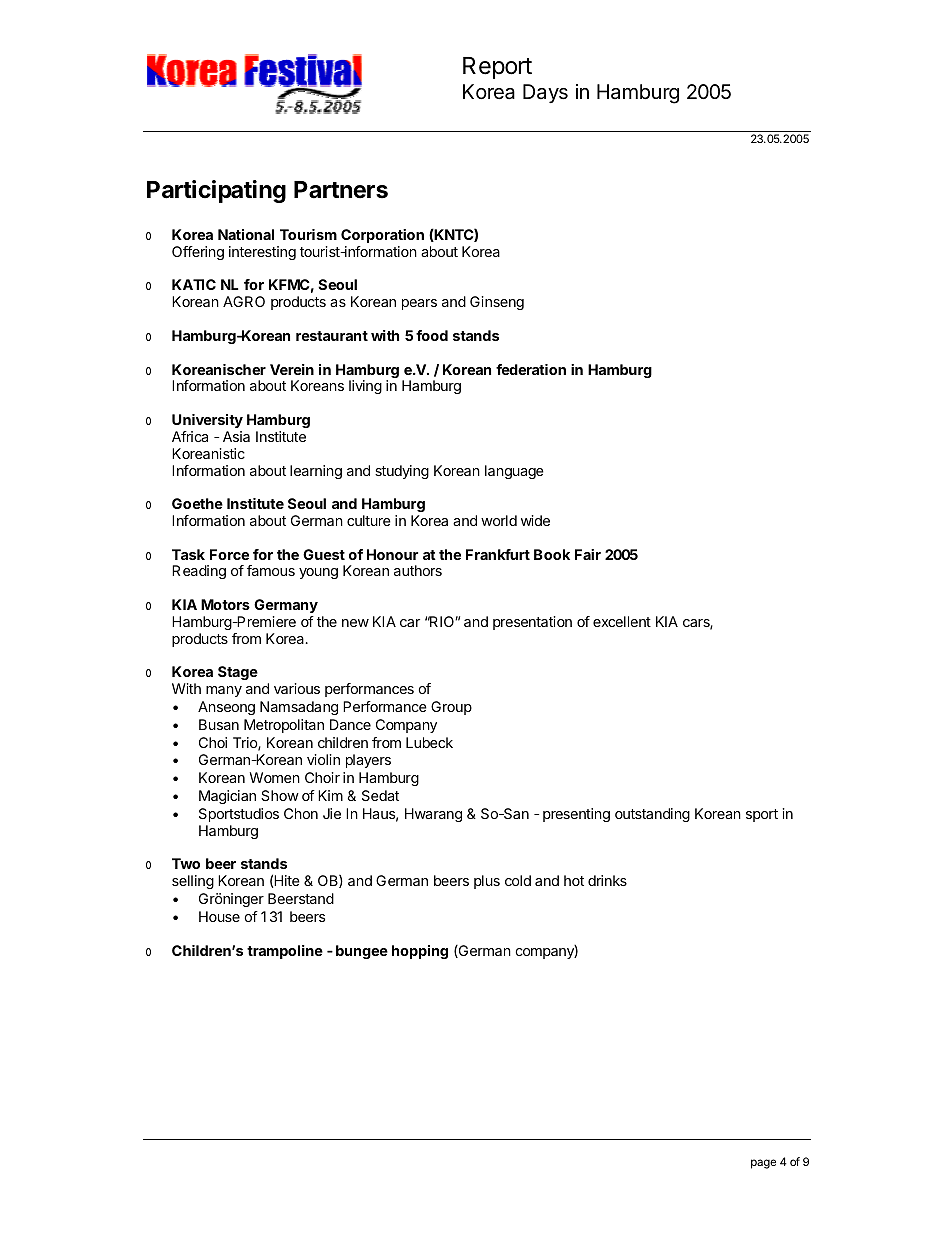  Describe the element at coordinates (622, 621) in the image. I see `excellent` at that location.
